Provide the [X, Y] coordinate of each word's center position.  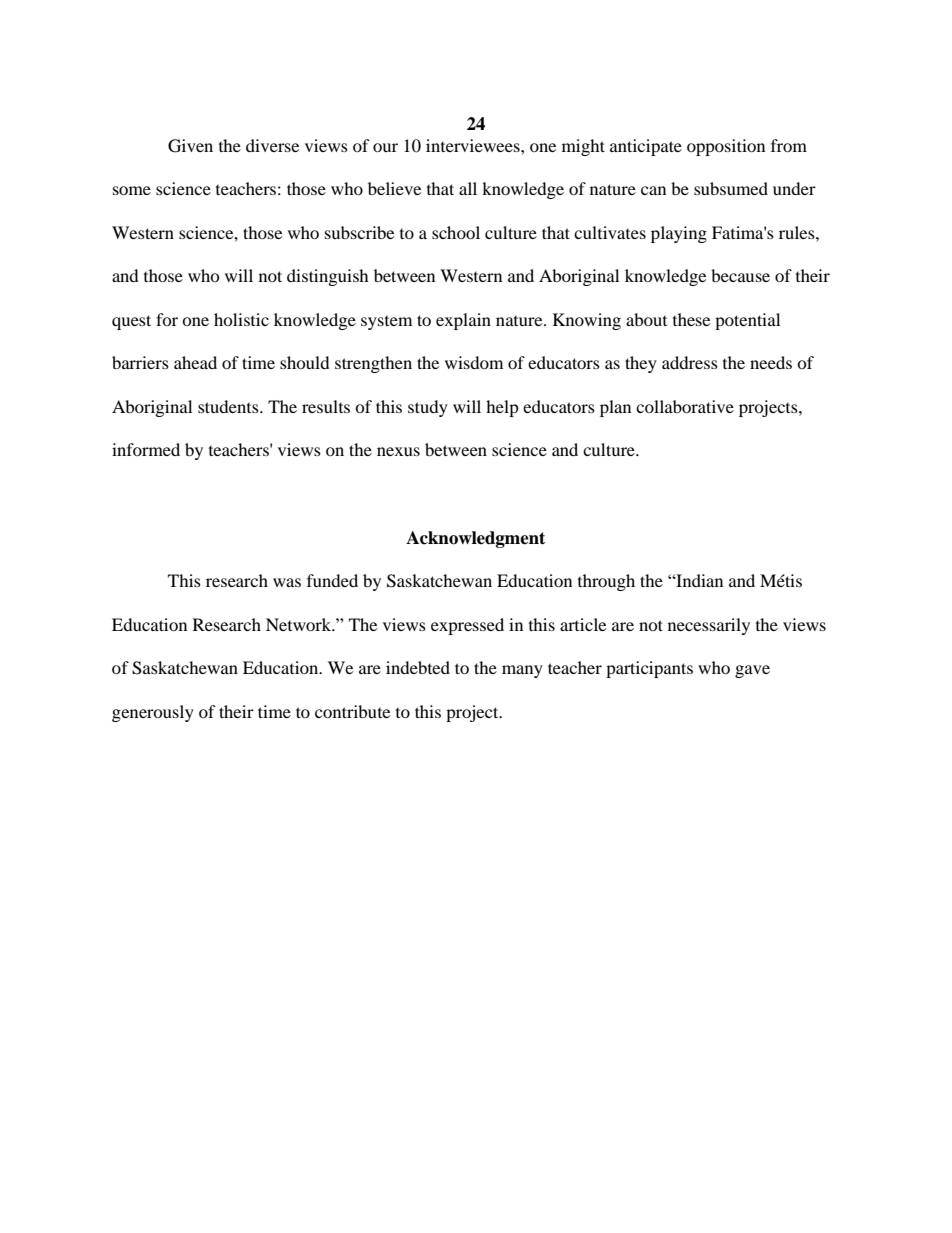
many [522, 671]
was [287, 582]
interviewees [474, 145]
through [606, 582]
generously [153, 713]
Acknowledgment [475, 539]
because [740, 275]
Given [190, 146]
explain [463, 321]
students [229, 406]
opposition [726, 147]
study [428, 408]
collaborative [685, 406]
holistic [241, 319]
